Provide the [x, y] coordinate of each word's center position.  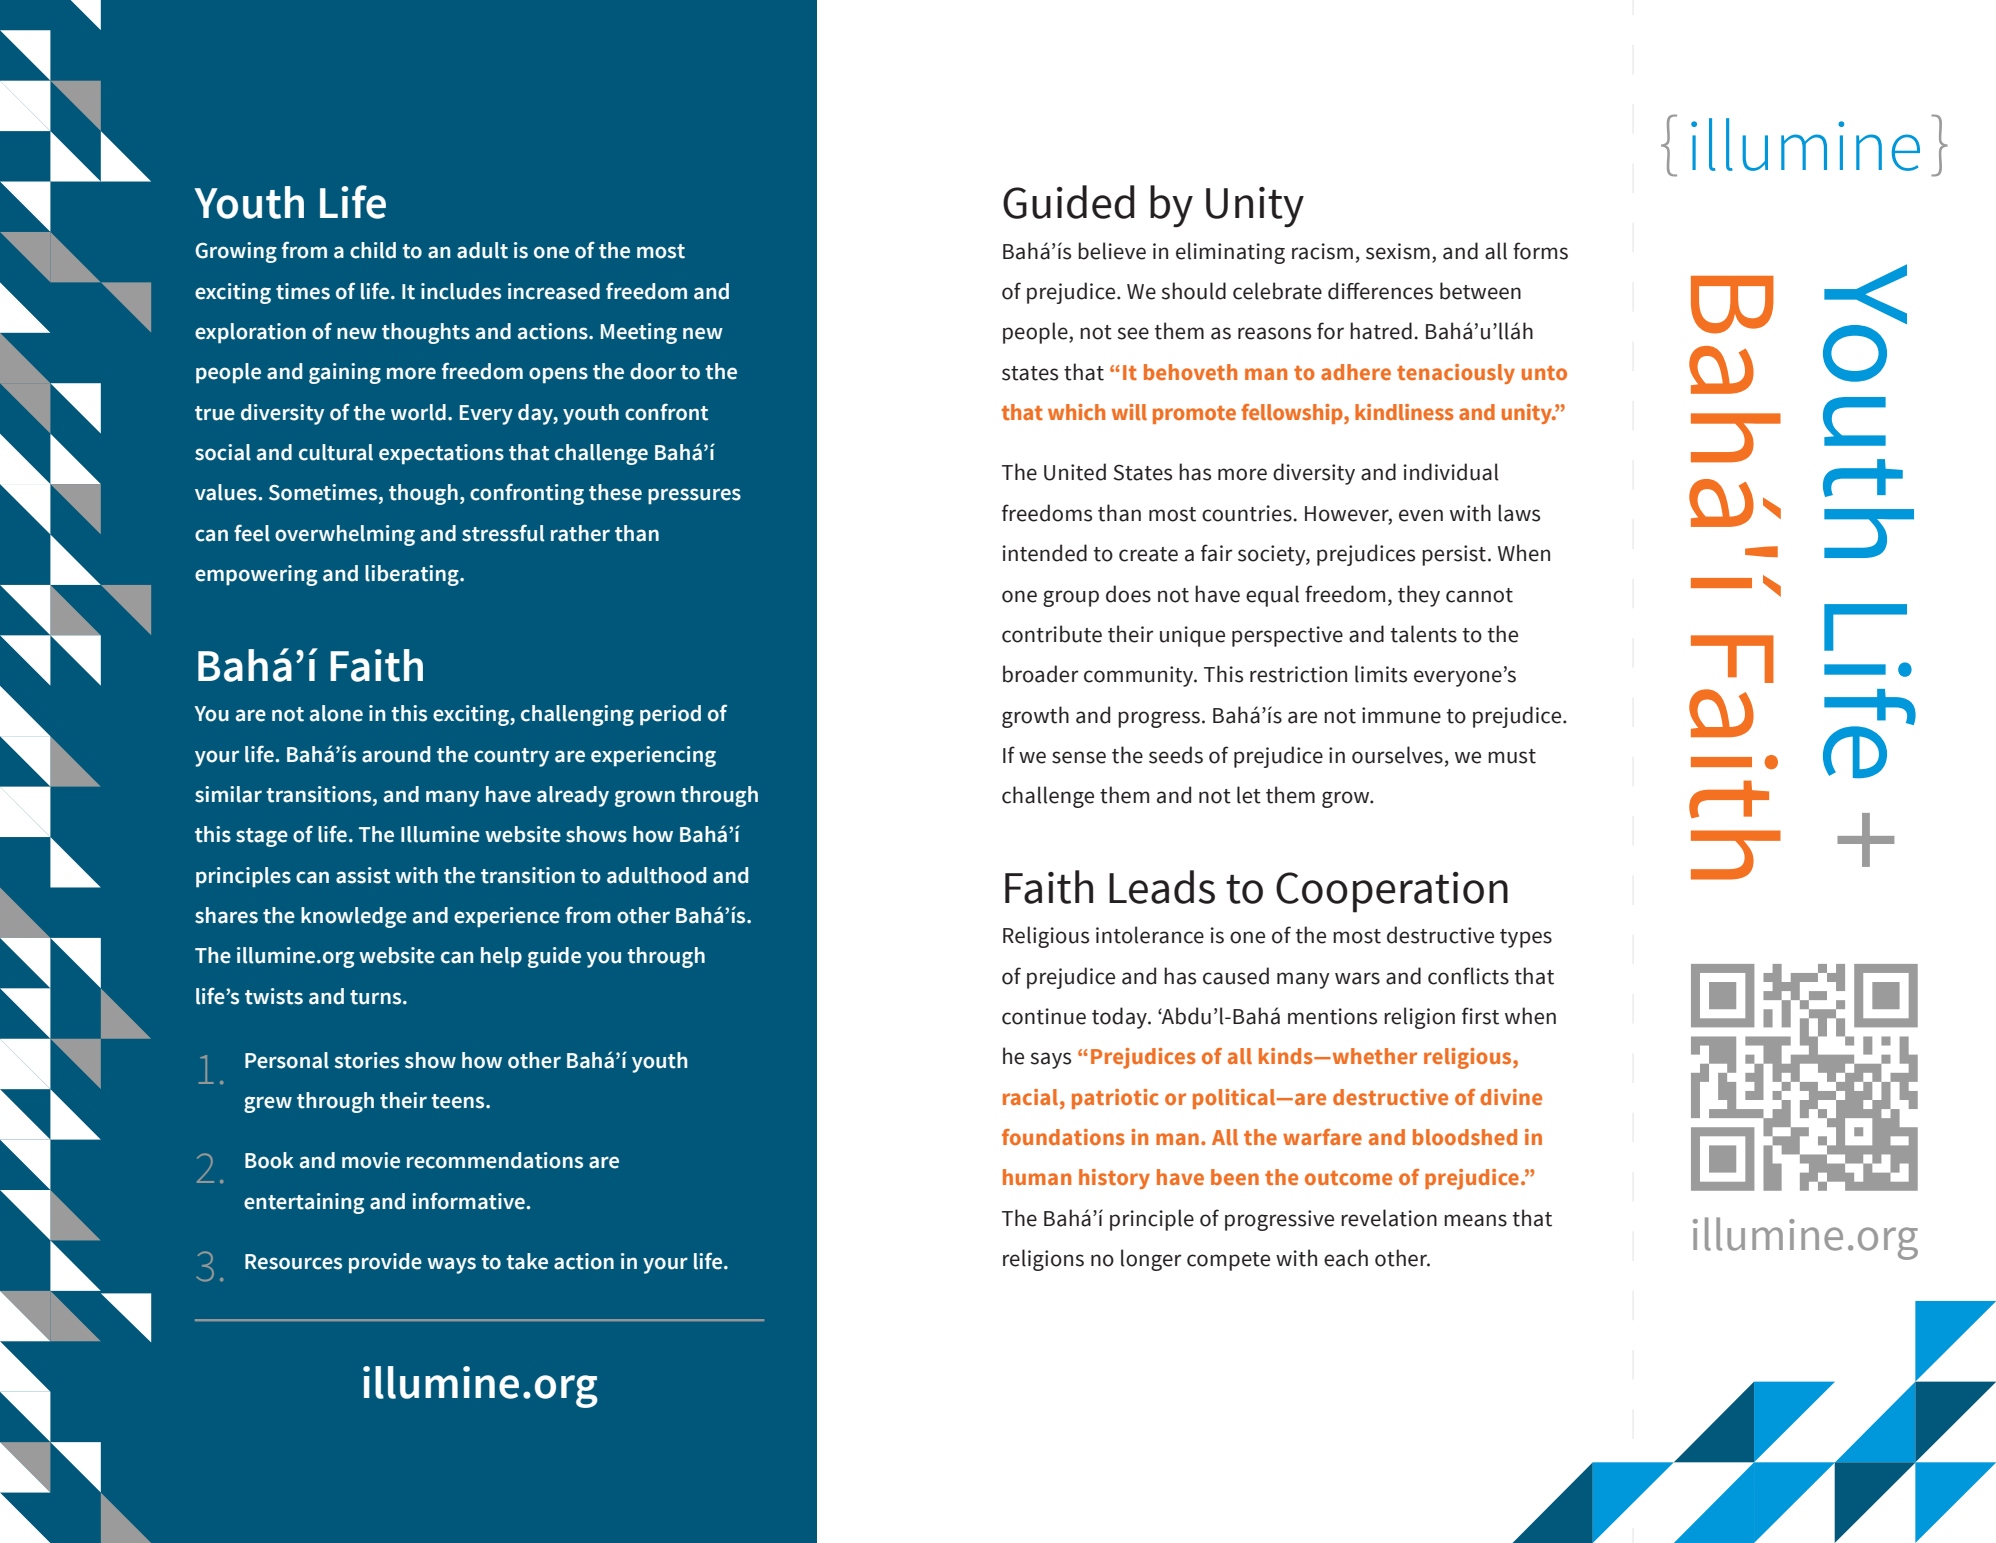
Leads [1162, 887]
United [1075, 472]
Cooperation [1392, 892]
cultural [336, 452]
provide [385, 1263]
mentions [1332, 1016]
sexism [1398, 251]
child [373, 250]
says [1051, 1060]
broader [1041, 674]
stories [366, 1060]
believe [1112, 251]
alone [336, 713]
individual [1451, 472]
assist [363, 875]
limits [1381, 674]
